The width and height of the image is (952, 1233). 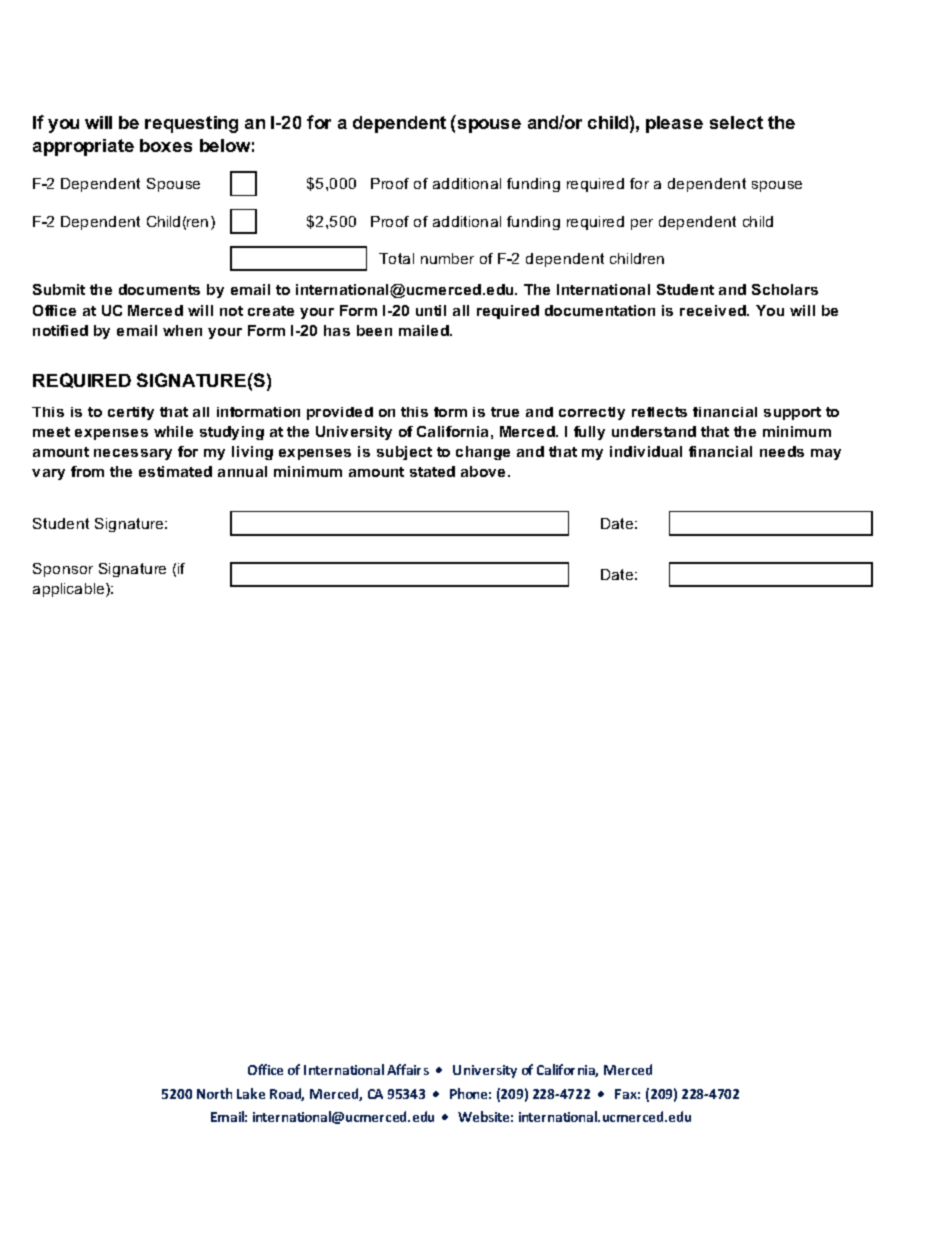 What do you see at coordinates (70, 590) in the image?
I see `applicable` at bounding box center [70, 590].
